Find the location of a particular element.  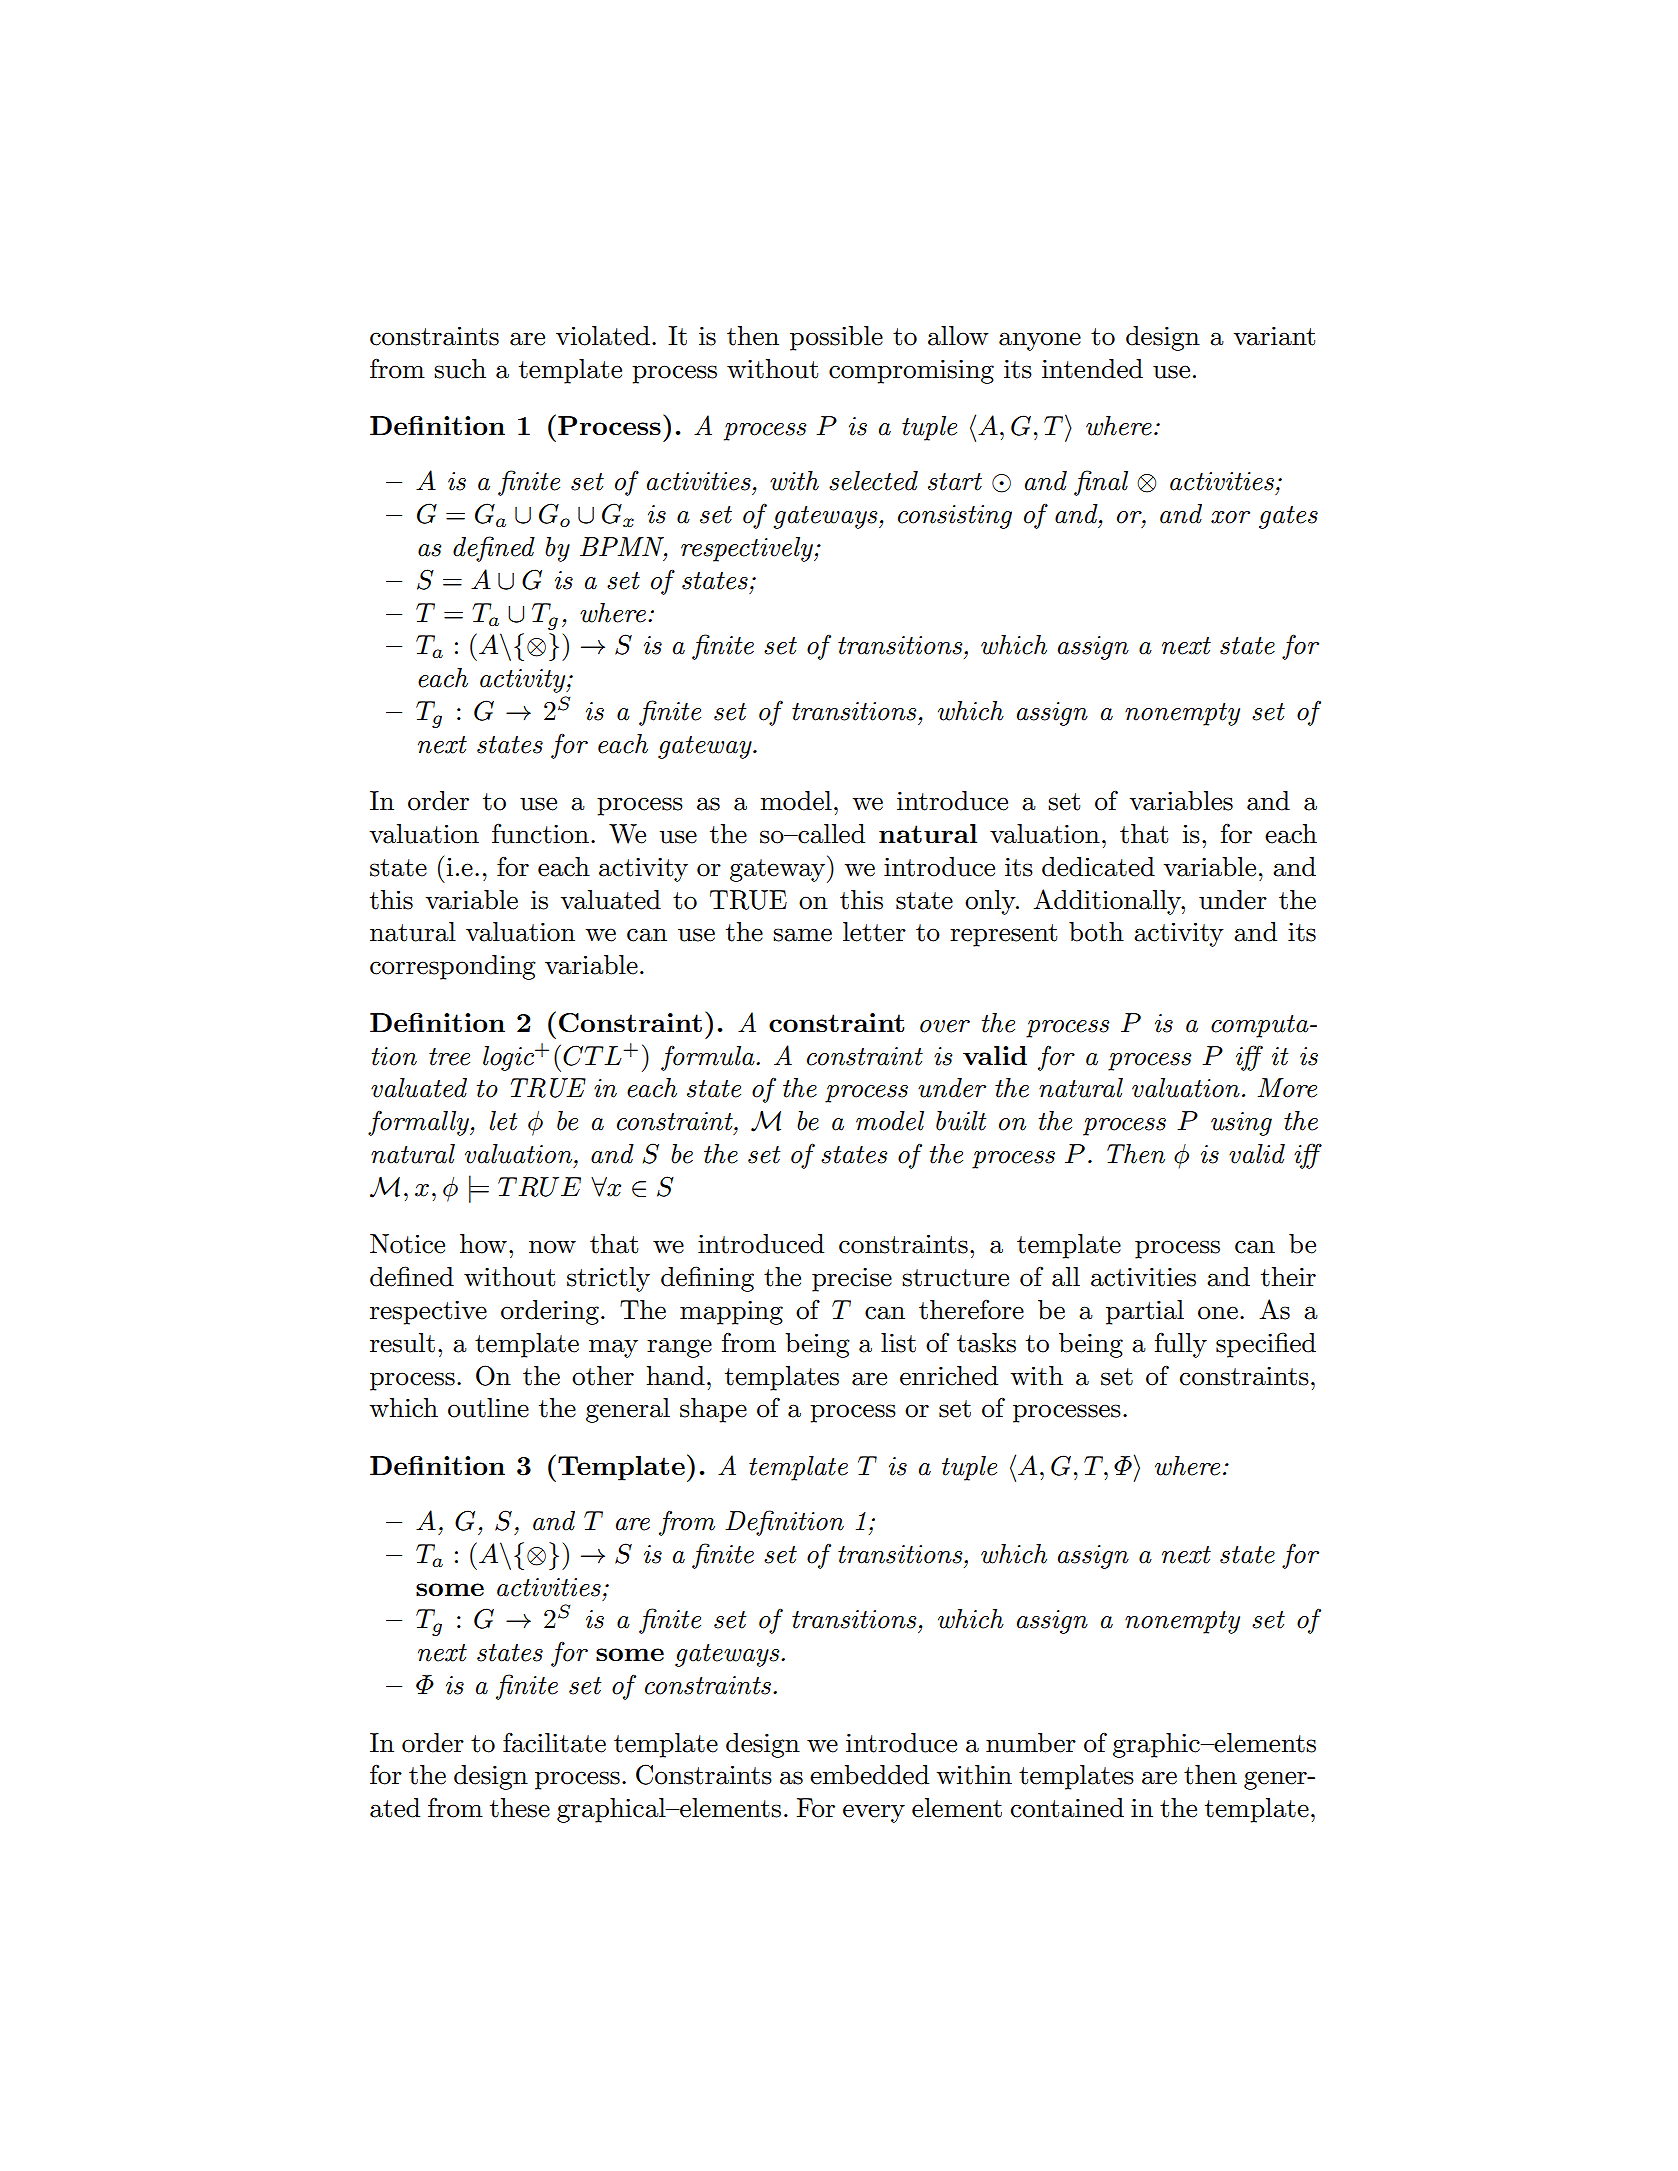

how is located at coordinates (483, 1244).
